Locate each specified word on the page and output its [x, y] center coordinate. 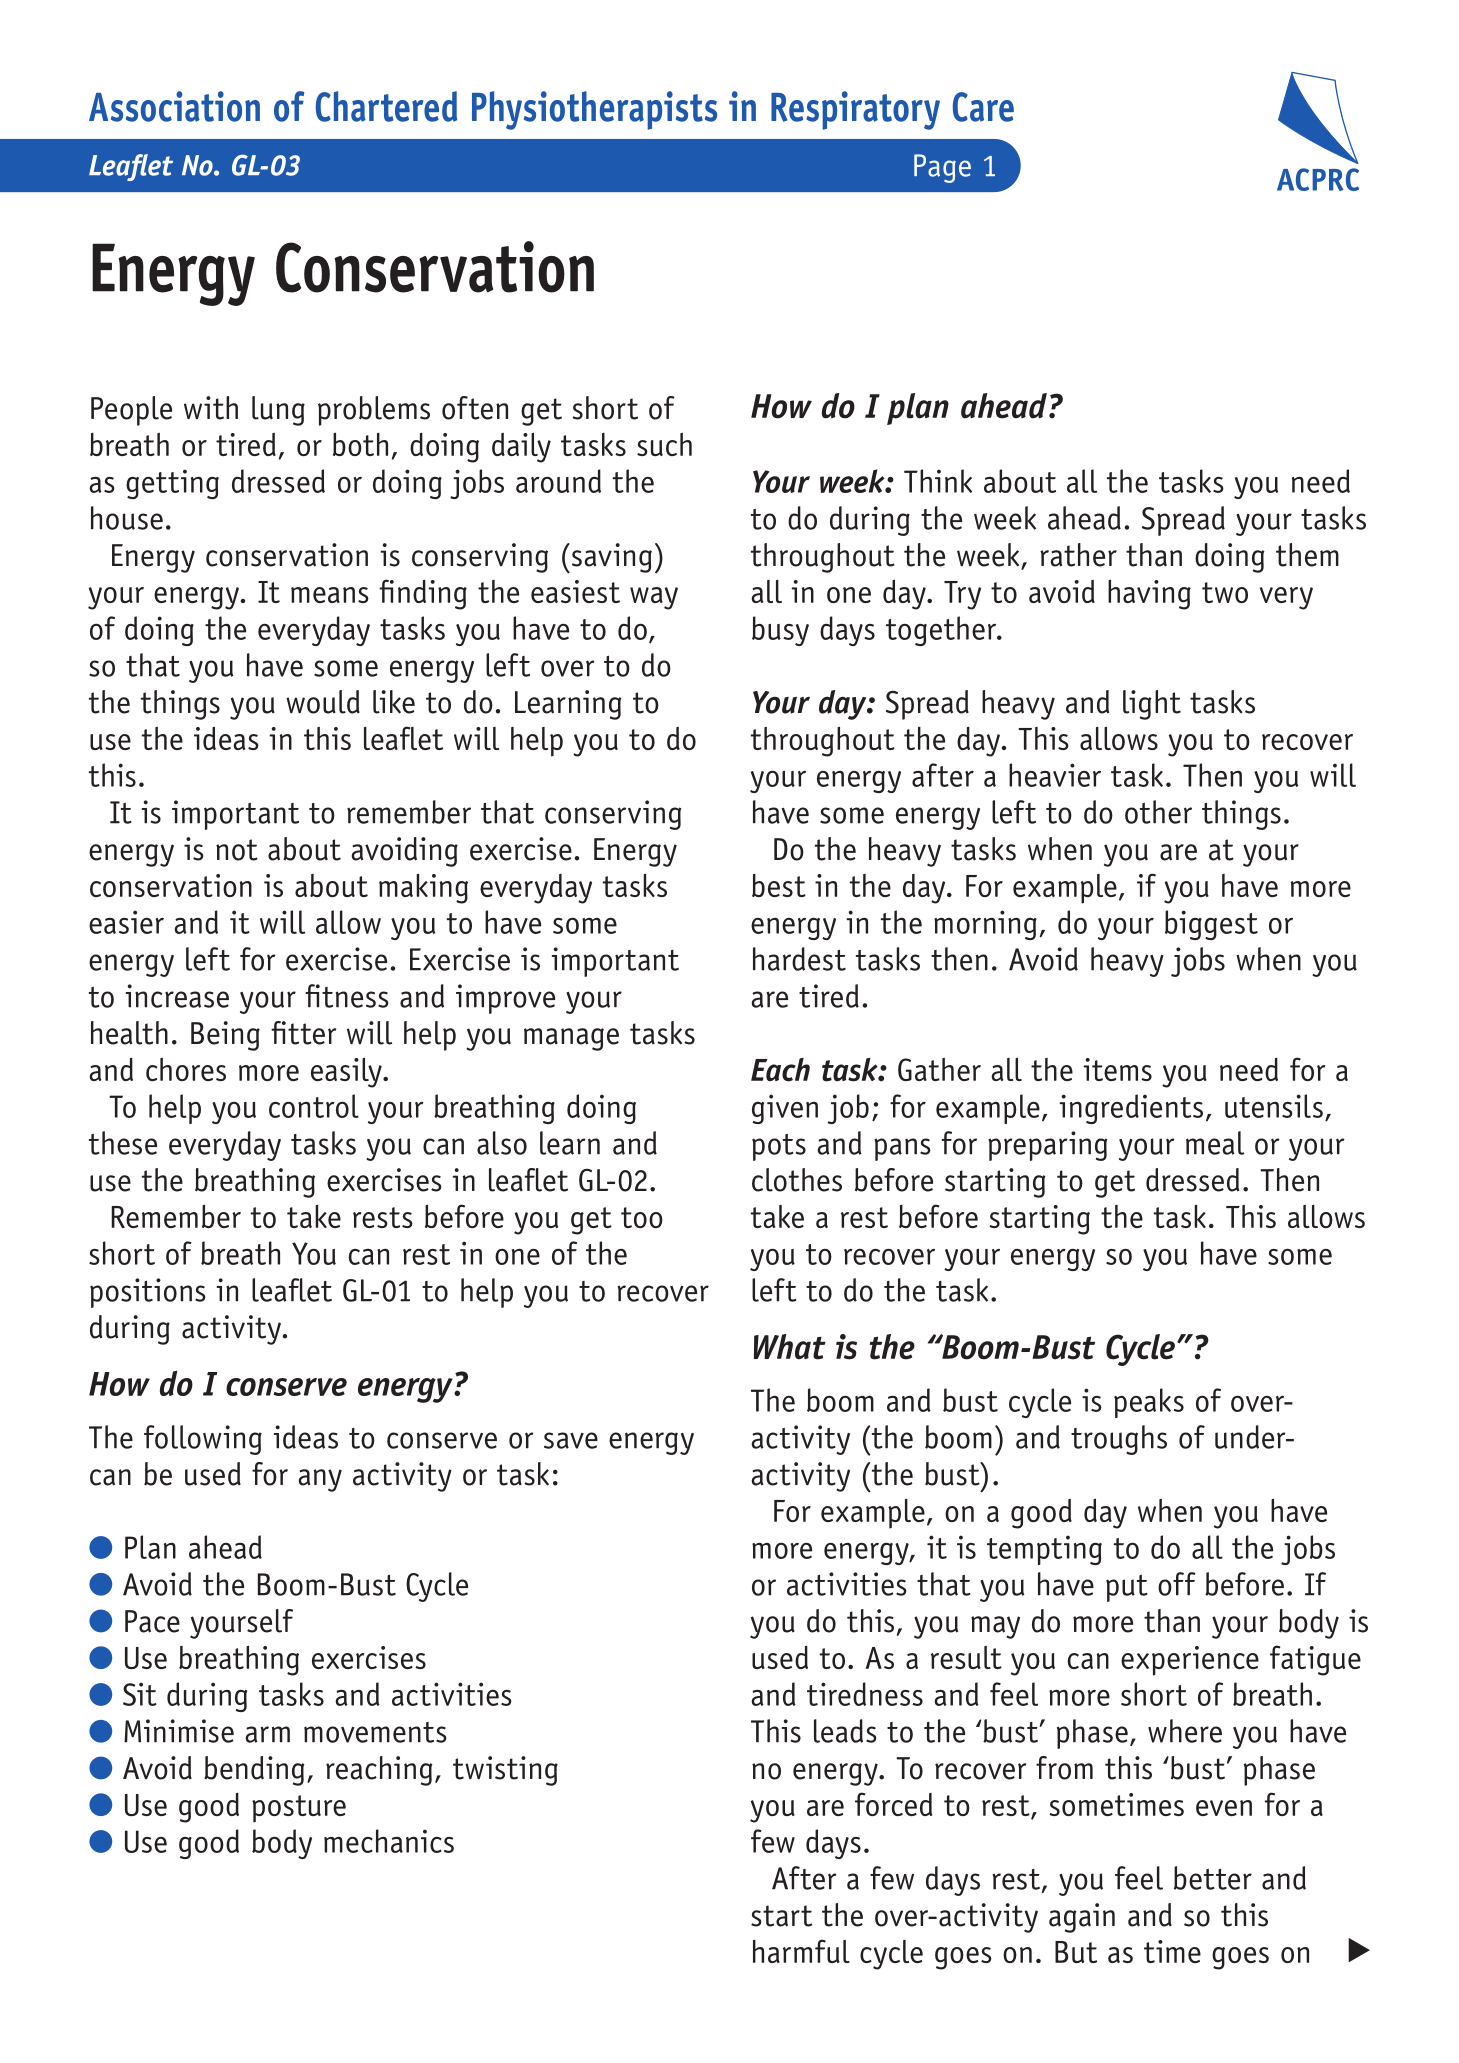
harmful [801, 1951]
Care [983, 107]
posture [299, 1809]
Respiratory [855, 110]
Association [174, 106]
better [1213, 1878]
